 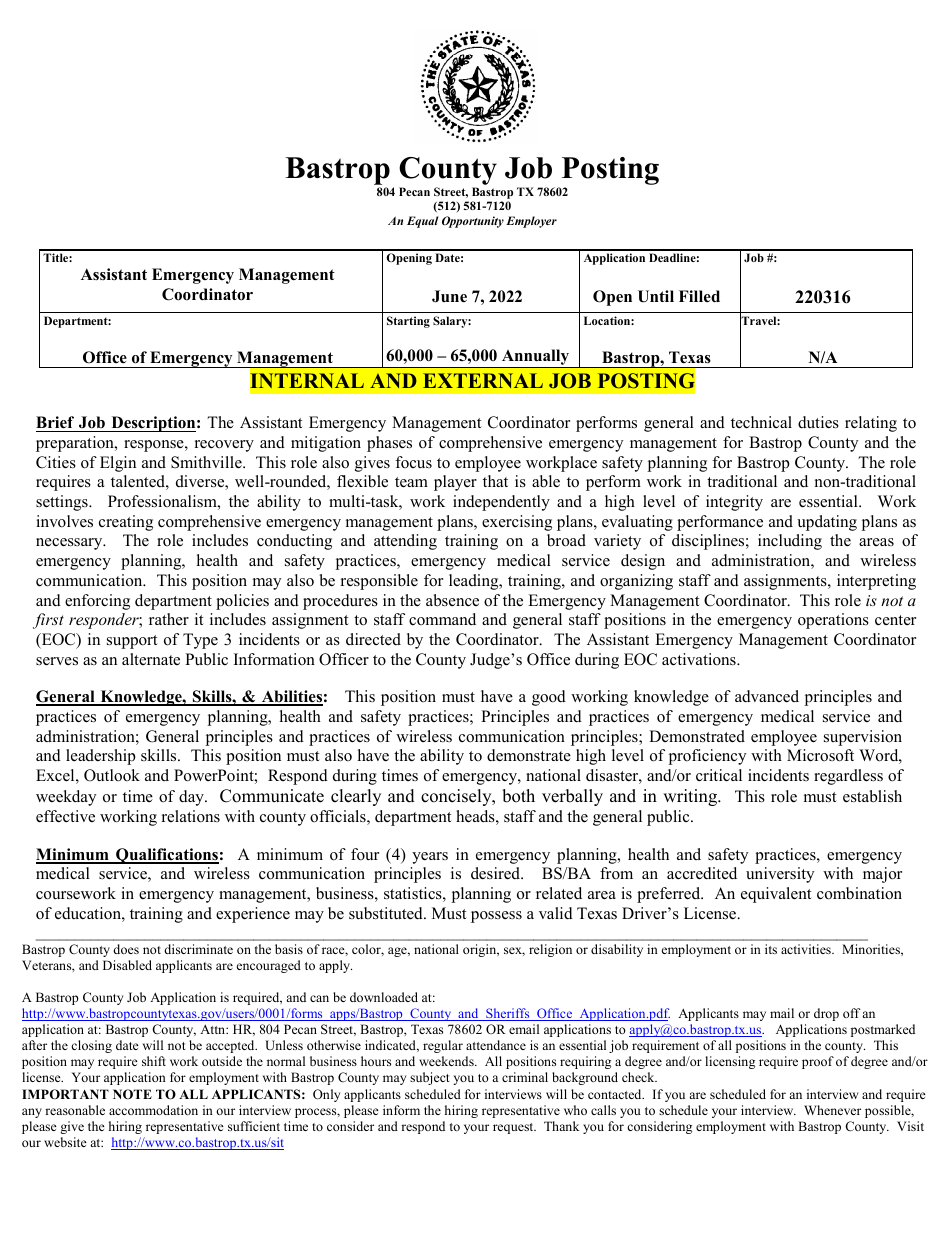 What do you see at coordinates (126, 523) in the image?
I see `creating` at bounding box center [126, 523].
